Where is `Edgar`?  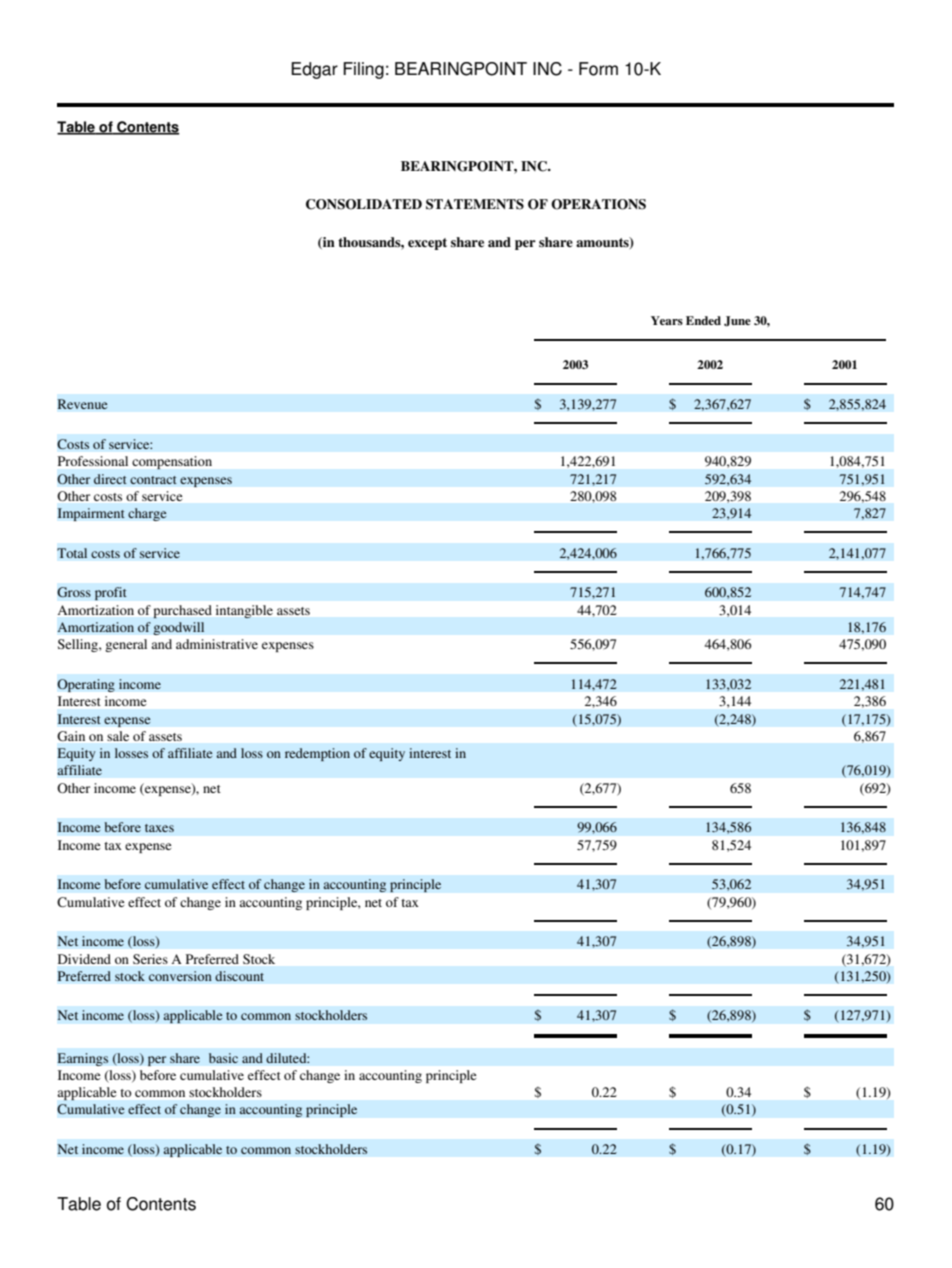 Edgar is located at coordinates (314, 70).
